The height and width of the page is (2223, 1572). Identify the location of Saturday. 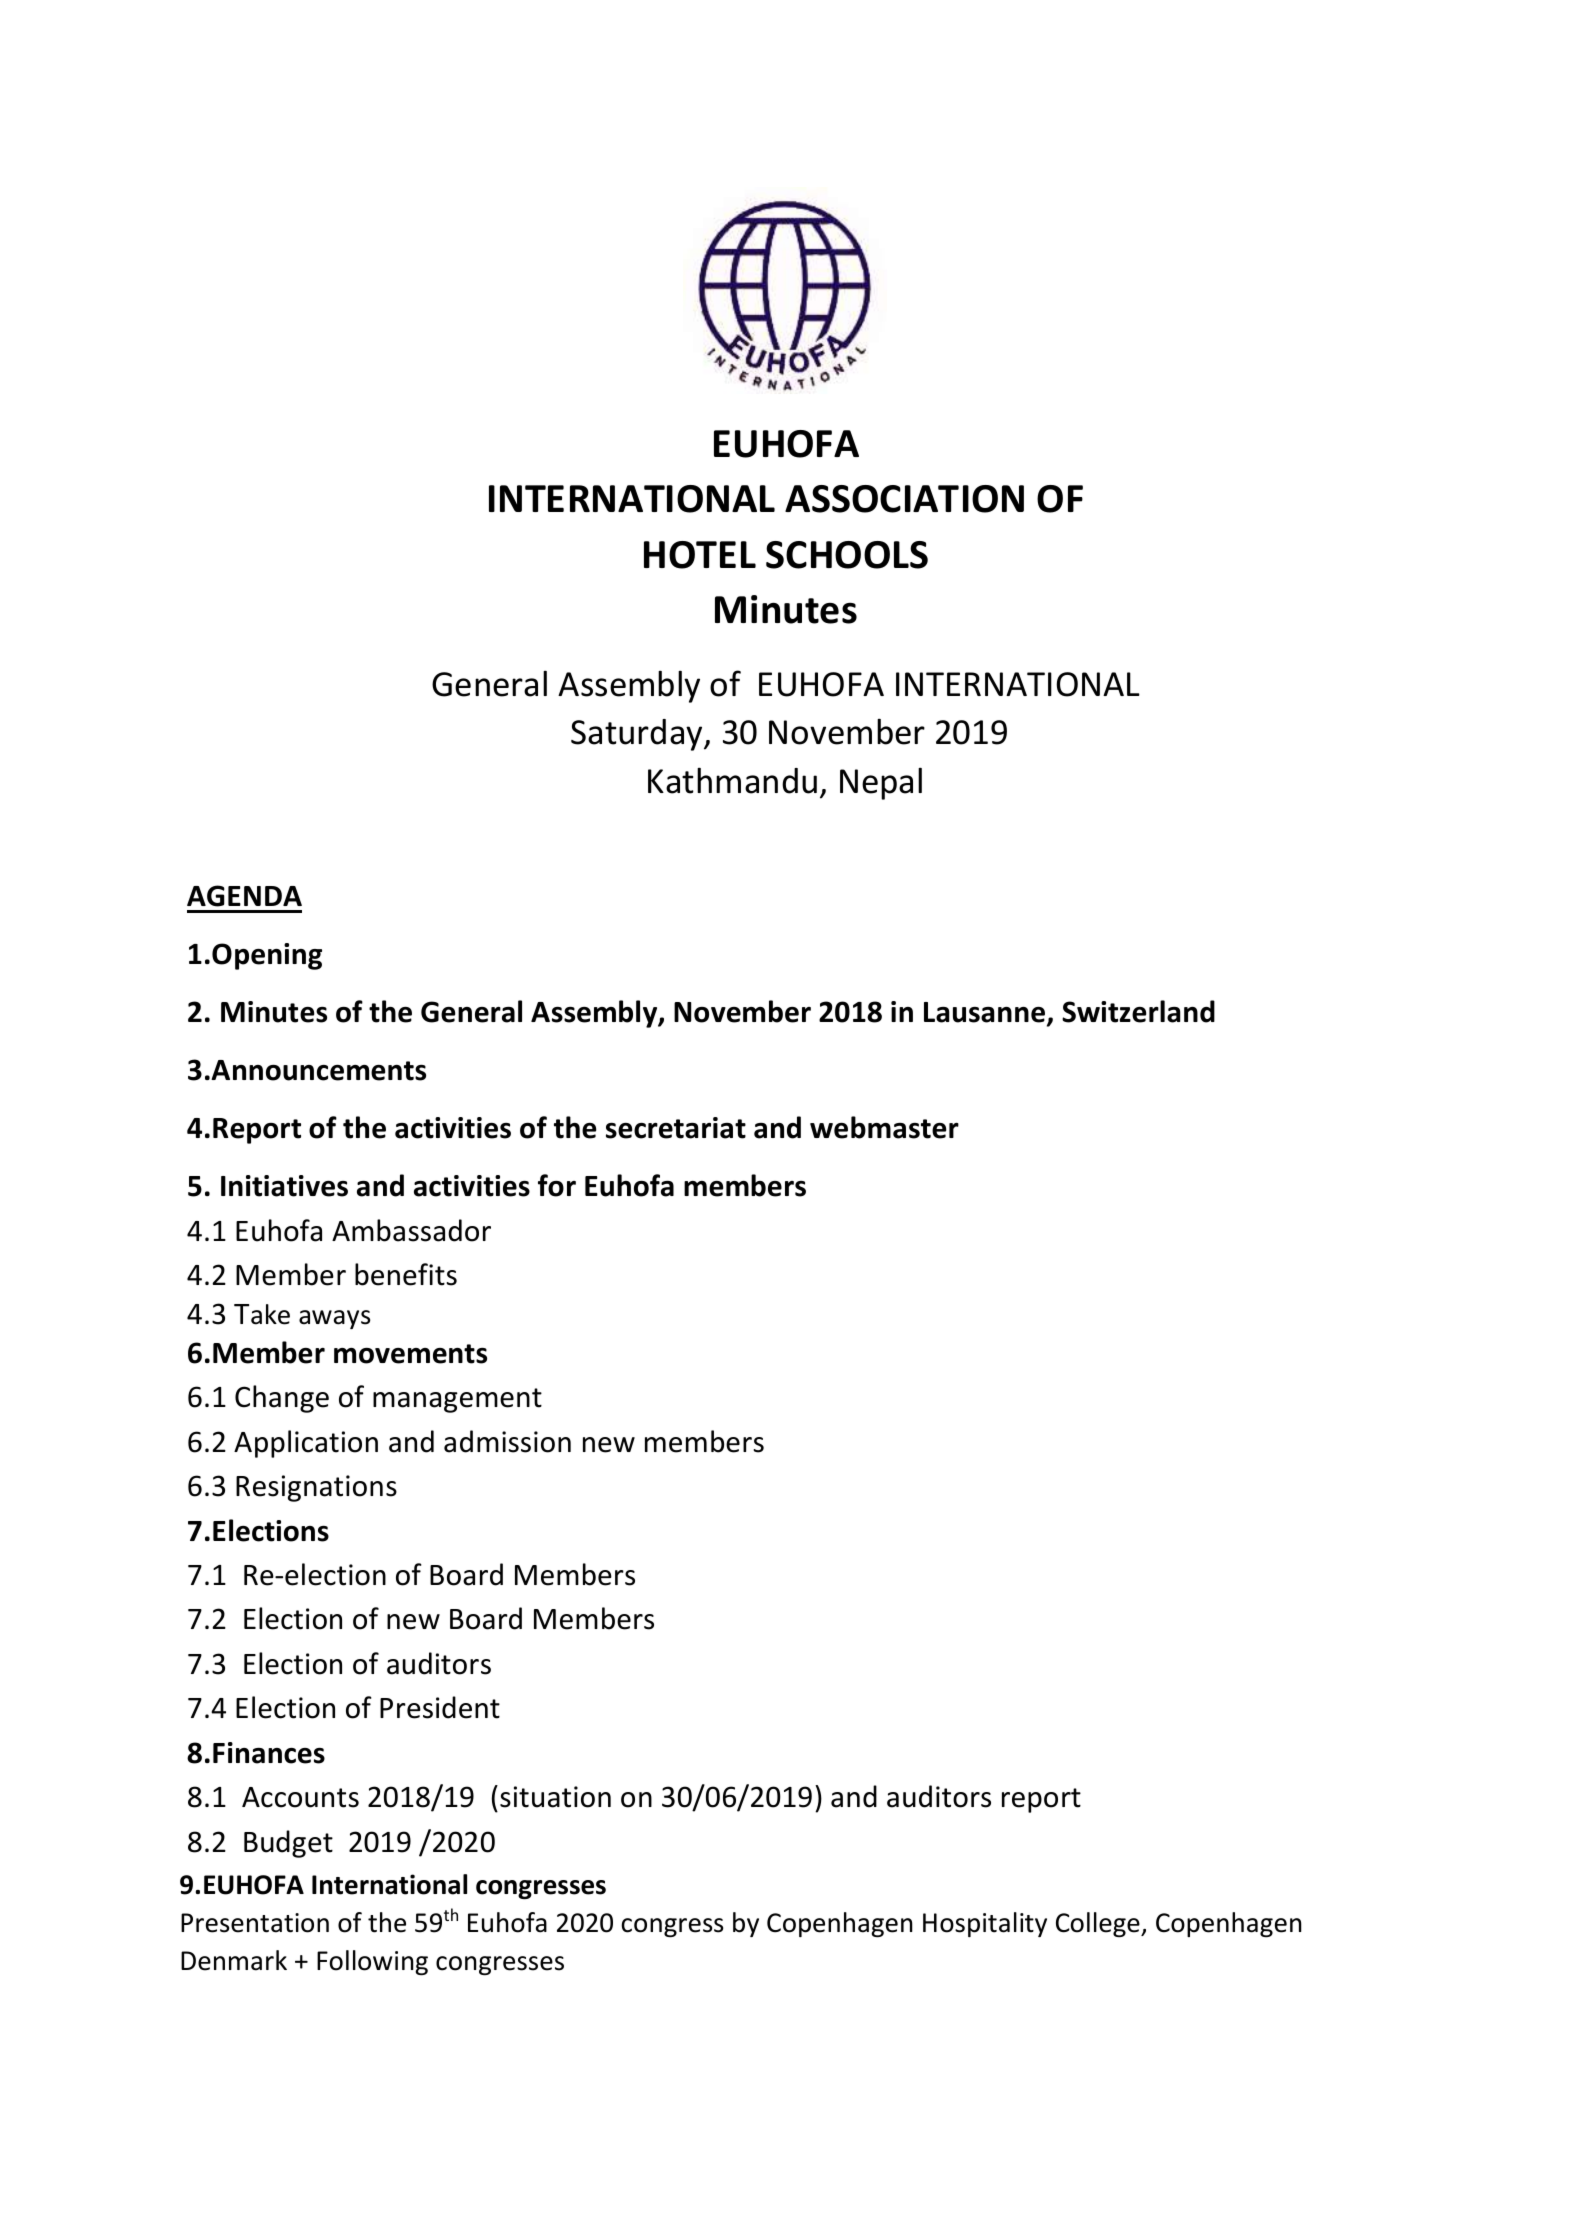
(638, 735).
